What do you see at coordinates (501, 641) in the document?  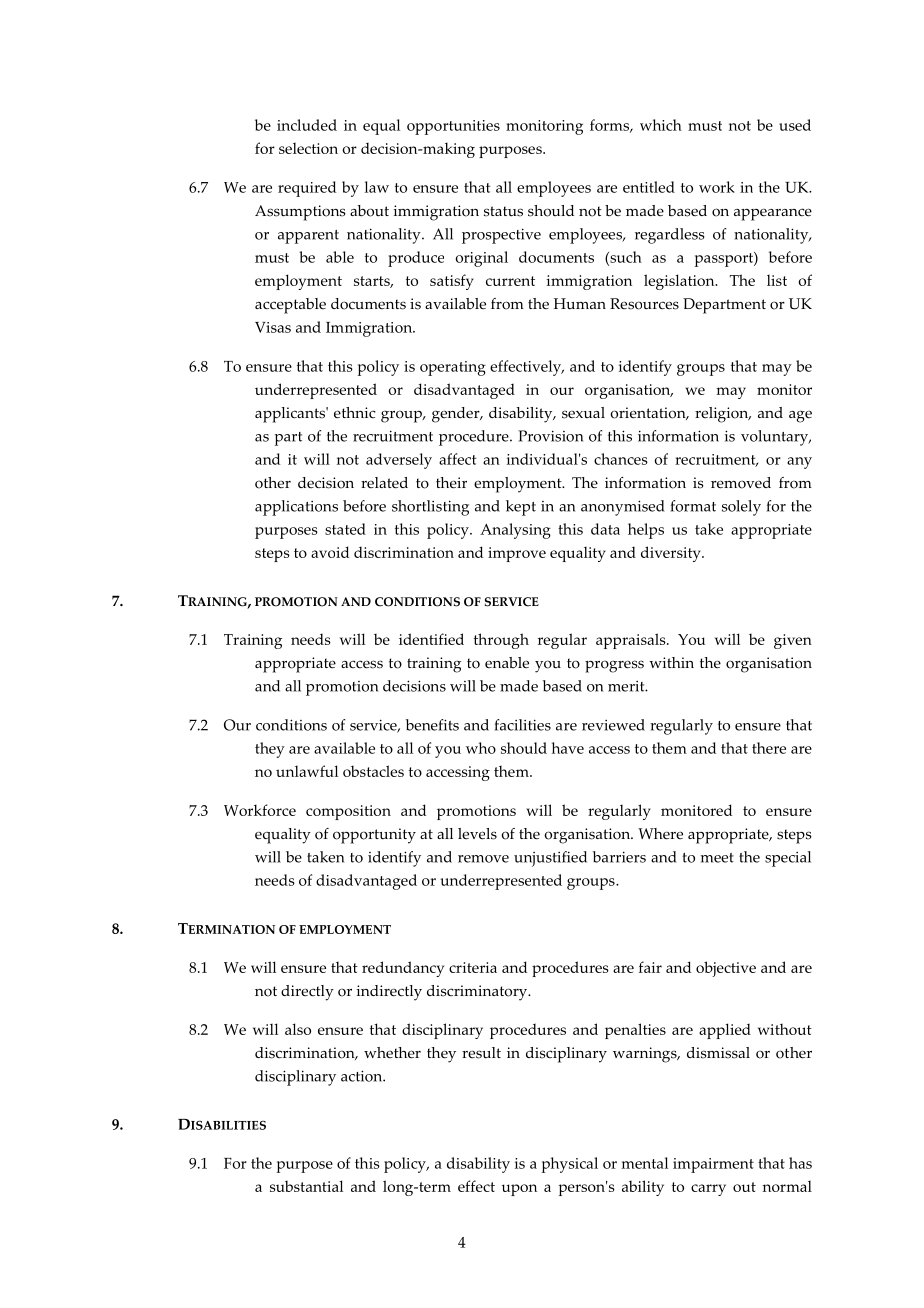 I see `through` at bounding box center [501, 641].
